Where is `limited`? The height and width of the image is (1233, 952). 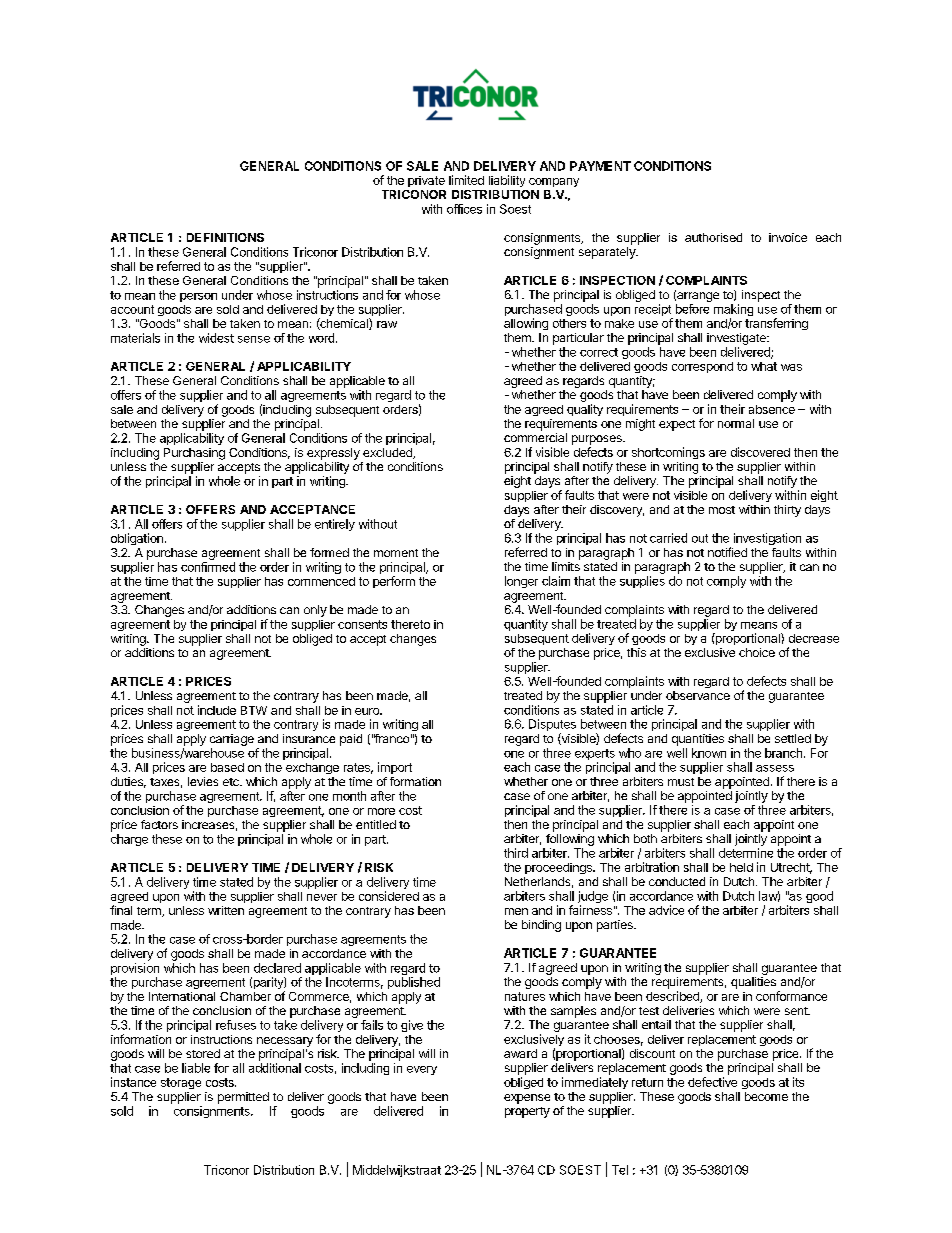 limited is located at coordinates (466, 180).
